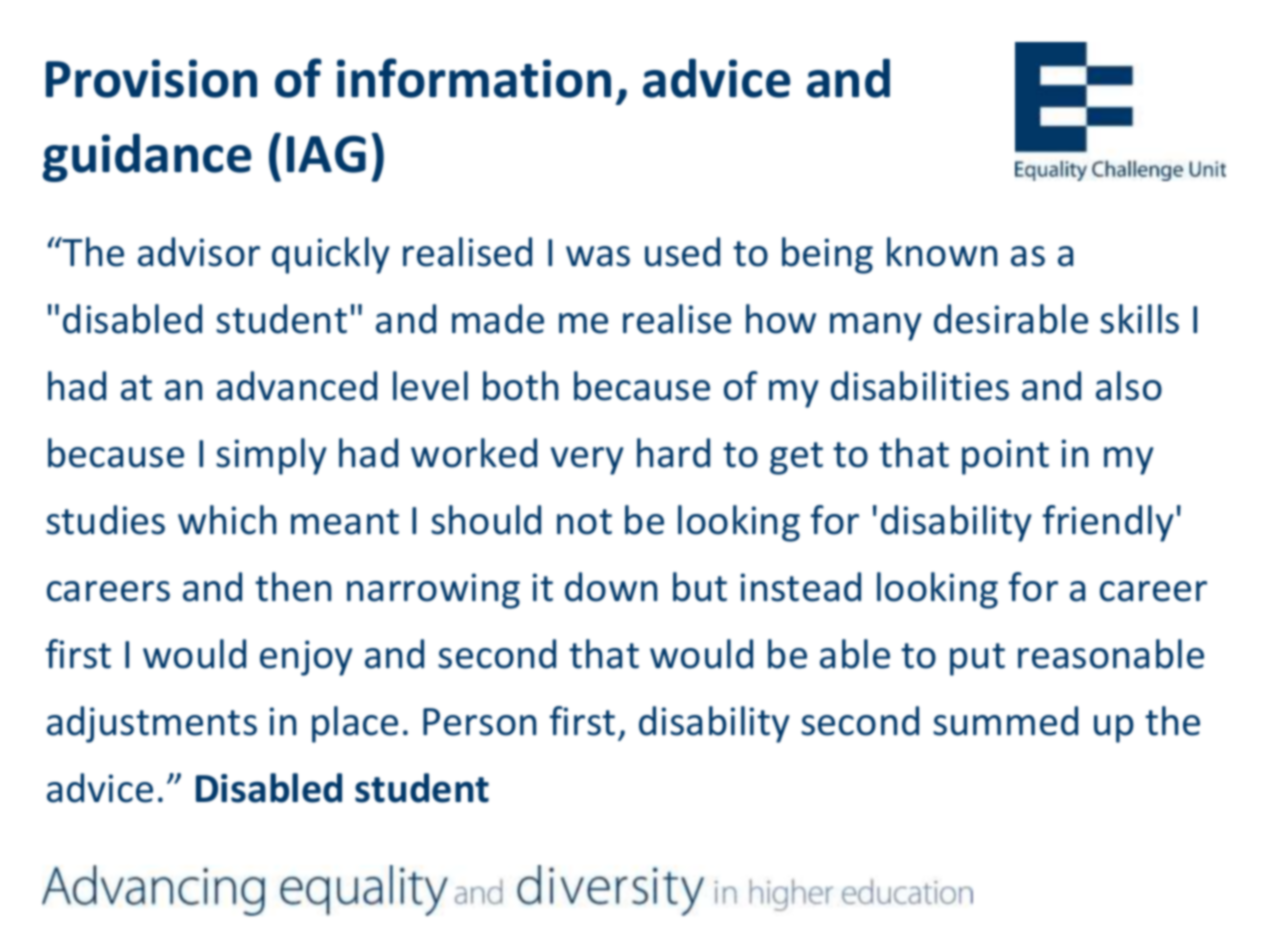 Image resolution: width=1270 pixels, height=952 pixels. What do you see at coordinates (1005, 721) in the page?
I see `summed` at bounding box center [1005, 721].
